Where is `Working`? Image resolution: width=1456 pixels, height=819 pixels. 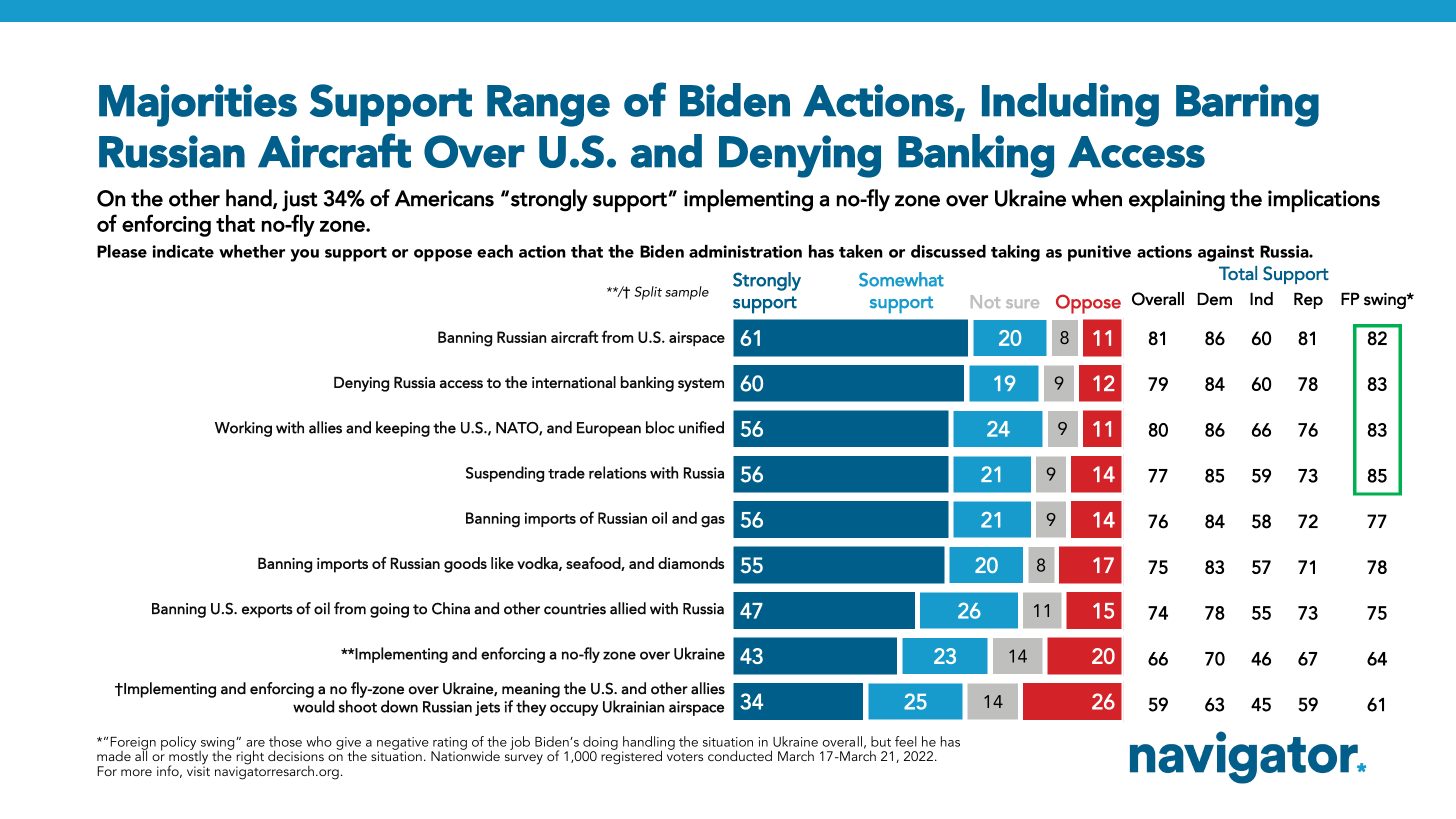
Working is located at coordinates (243, 429).
